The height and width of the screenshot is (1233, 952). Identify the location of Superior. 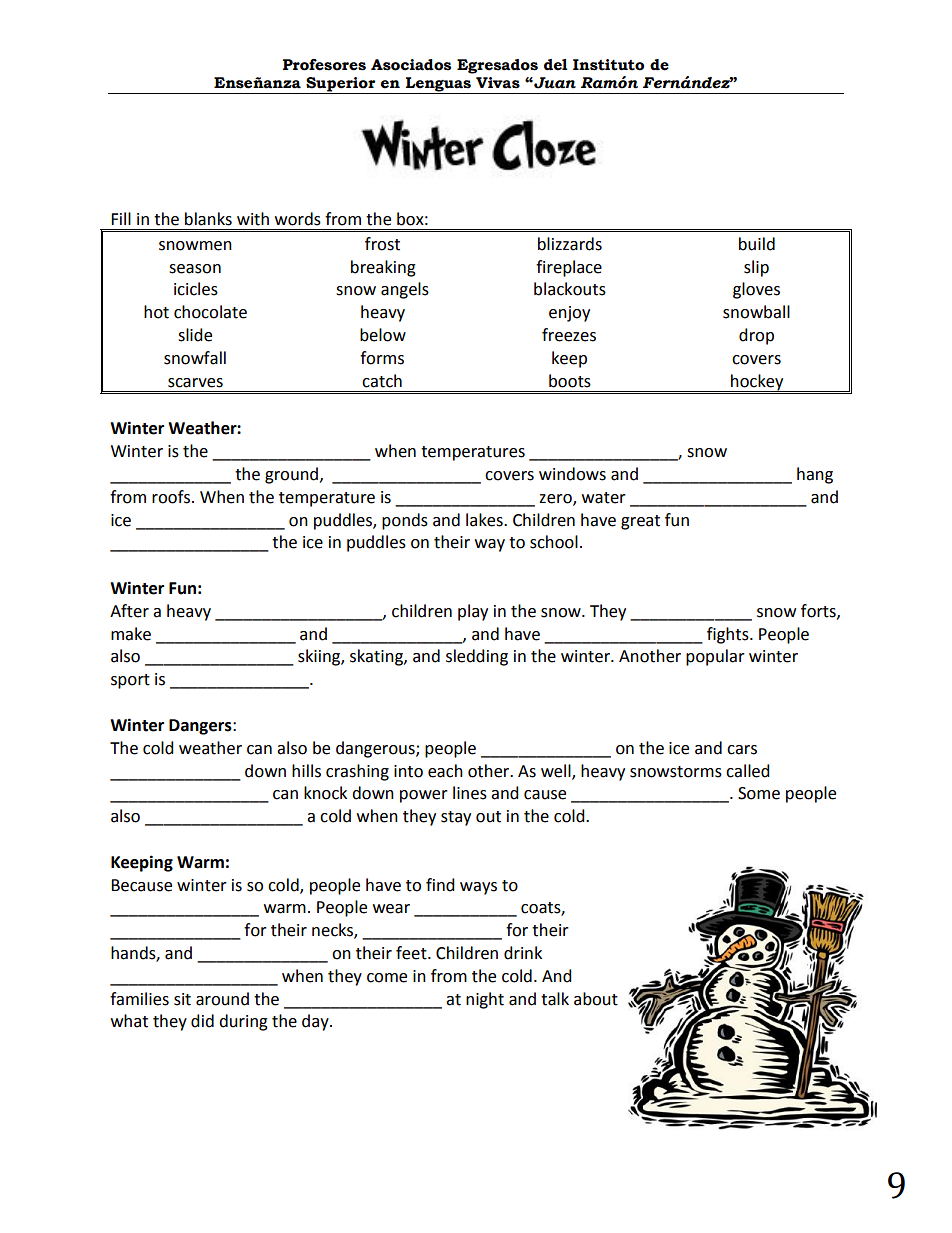
(341, 85).
